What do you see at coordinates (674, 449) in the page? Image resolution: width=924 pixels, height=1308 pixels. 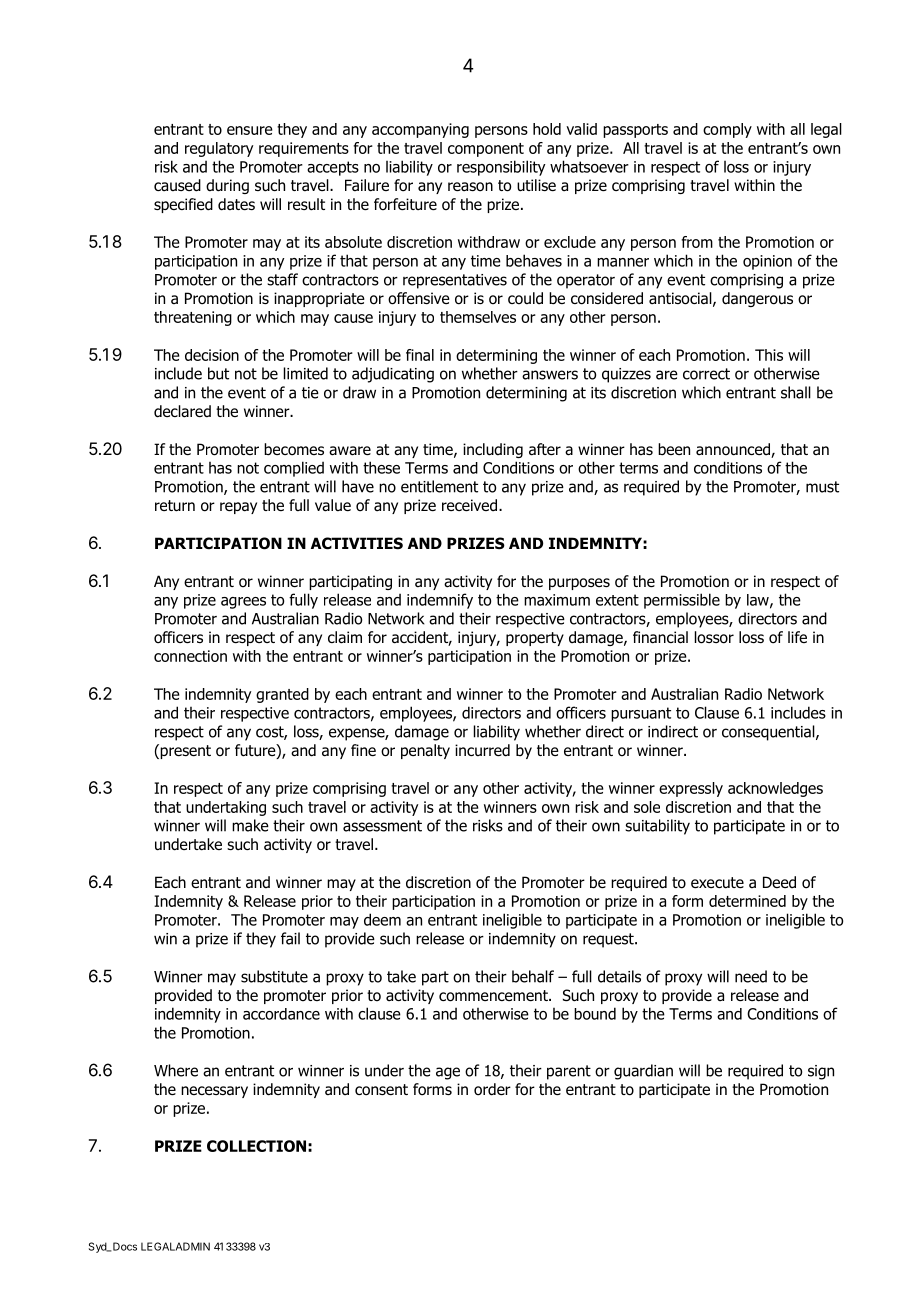 I see `been` at bounding box center [674, 449].
